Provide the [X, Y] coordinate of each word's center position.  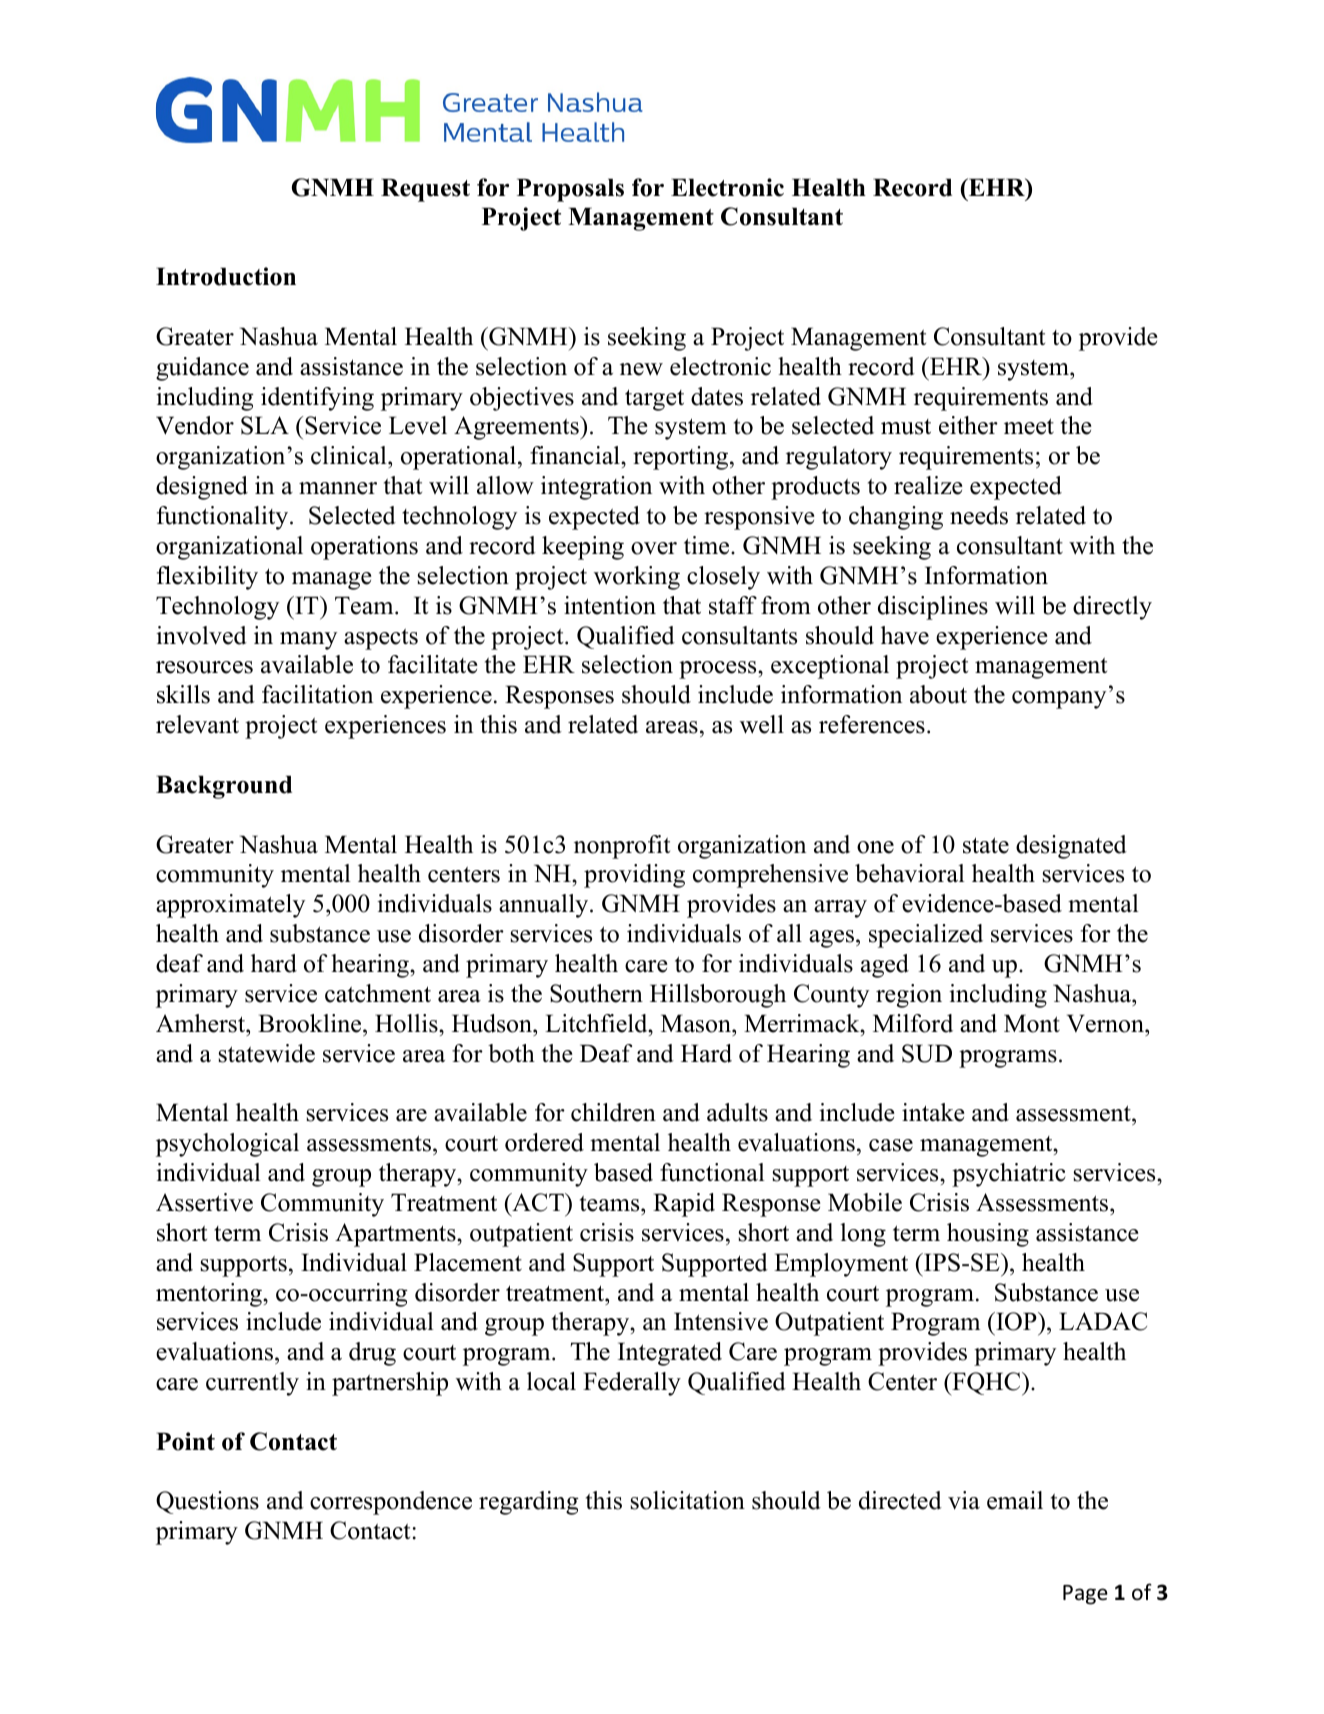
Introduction [226, 276]
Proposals [570, 190]
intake [933, 1112]
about [938, 694]
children [613, 1112]
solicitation [687, 1500]
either [968, 425]
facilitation [317, 694]
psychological [227, 1145]
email [1015, 1500]
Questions [207, 1502]
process [719, 670]
